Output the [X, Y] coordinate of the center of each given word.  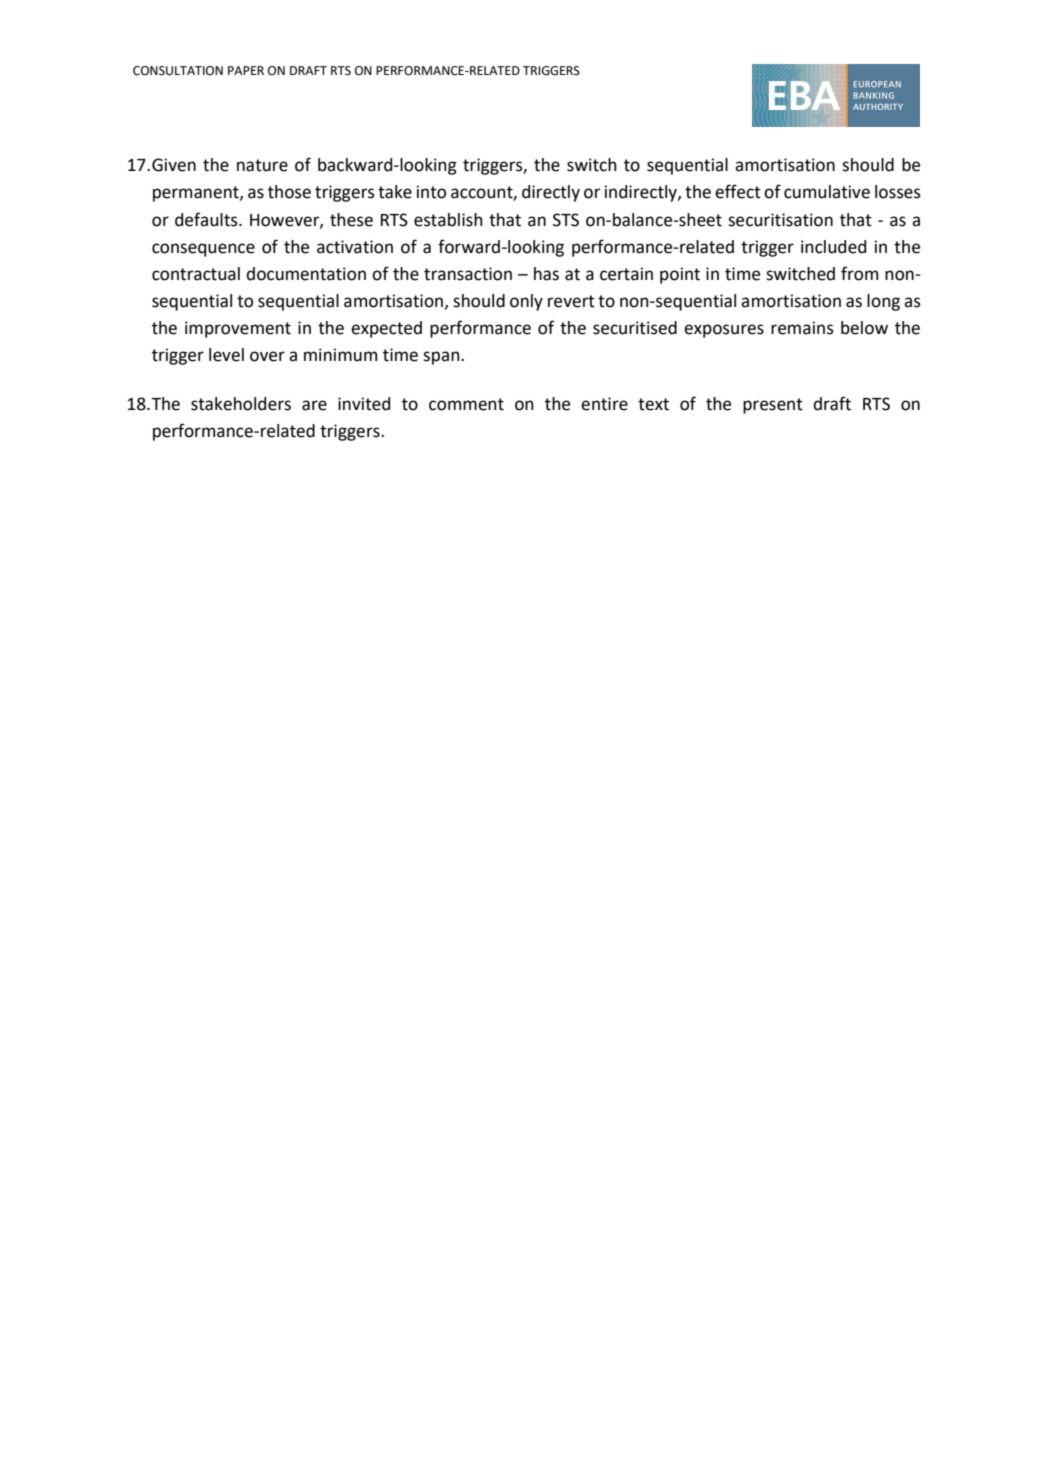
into [431, 192]
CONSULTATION [178, 71]
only [526, 302]
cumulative [827, 192]
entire [604, 404]
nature [262, 165]
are [314, 405]
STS [566, 220]
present [773, 406]
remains [802, 328]
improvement [238, 329]
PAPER [246, 70]
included [833, 247]
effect [738, 191]
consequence [203, 250]
